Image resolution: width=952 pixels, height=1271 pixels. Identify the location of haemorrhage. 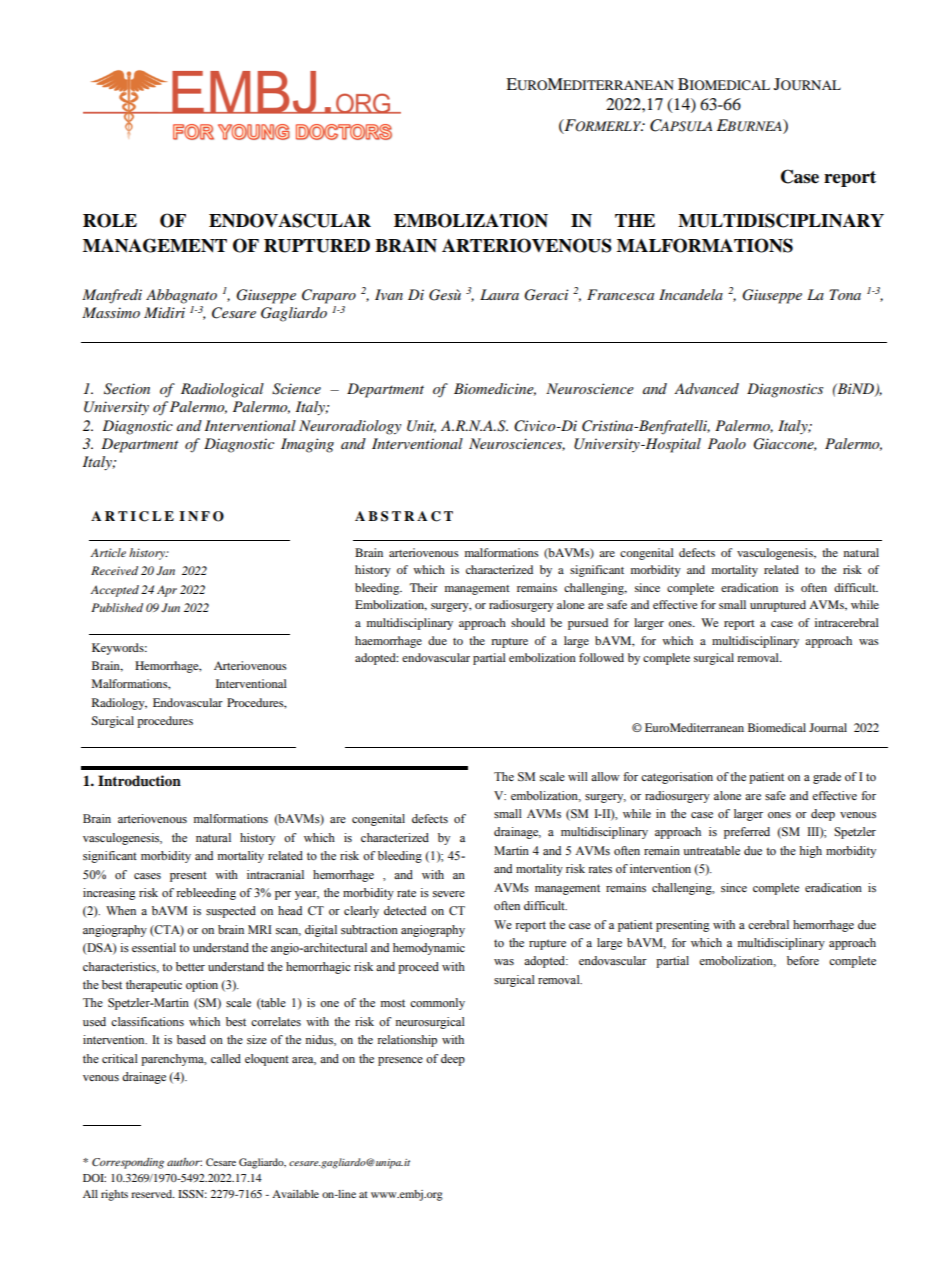
(388, 642).
